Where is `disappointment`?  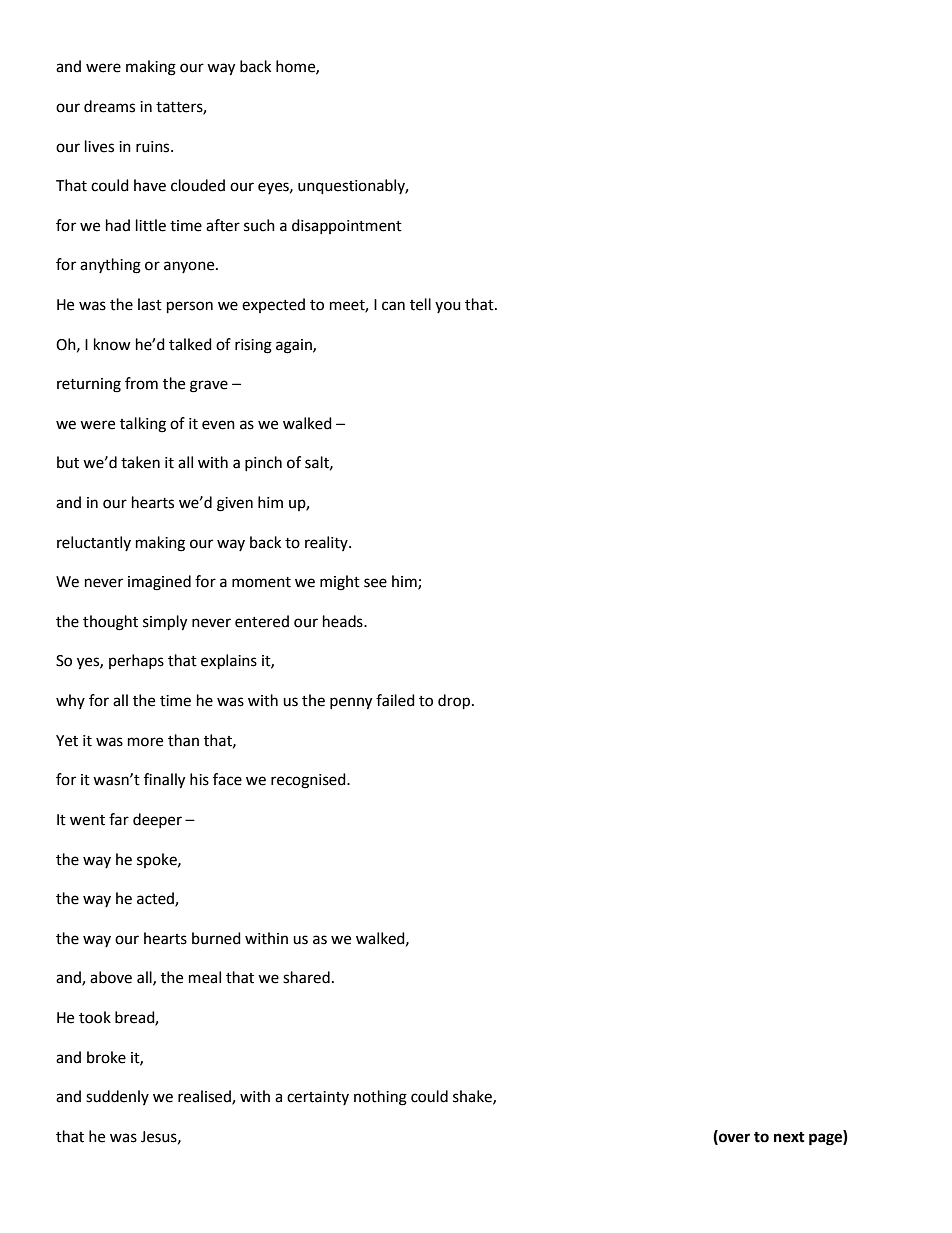 disappointment is located at coordinates (347, 226).
